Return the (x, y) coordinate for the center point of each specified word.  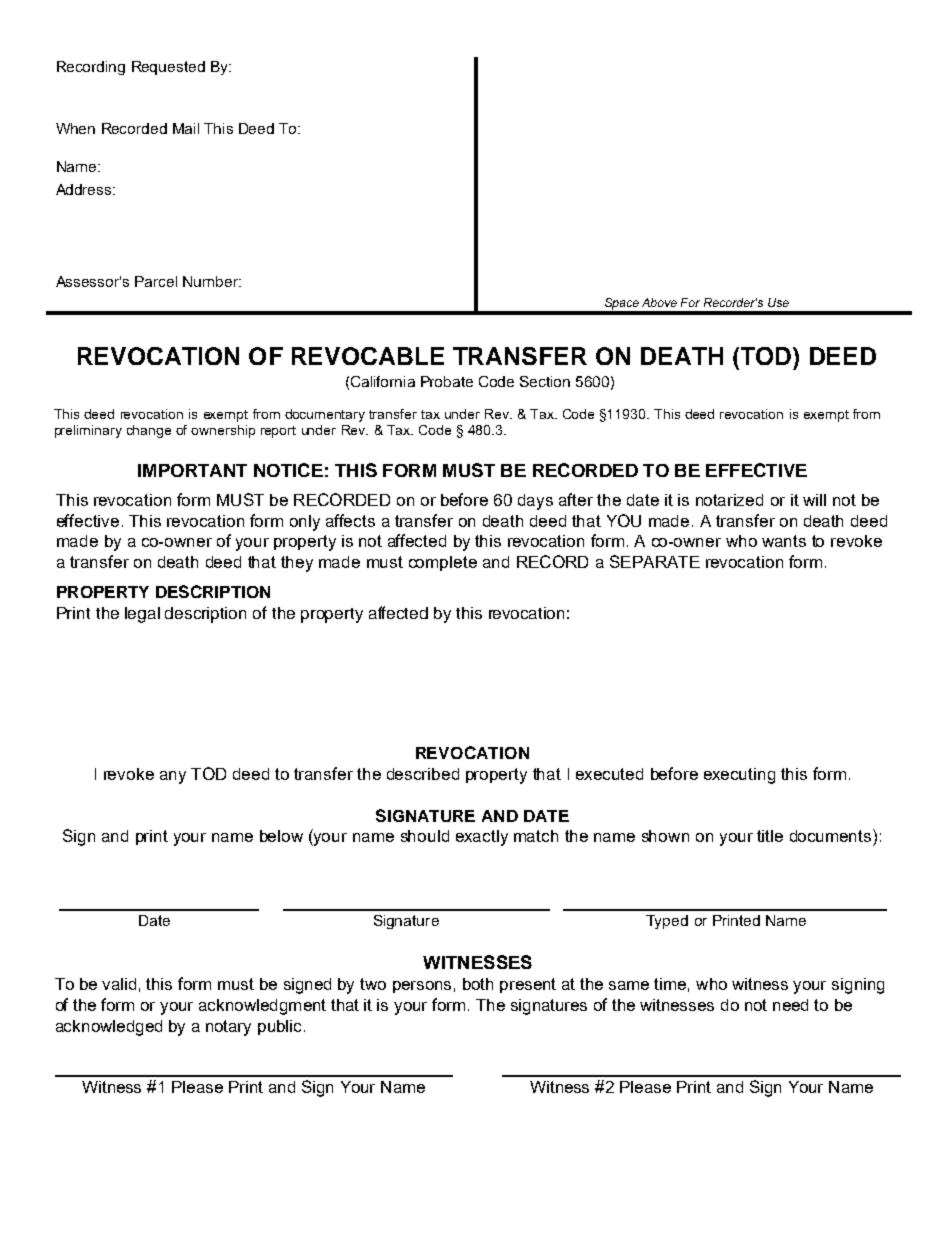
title (770, 836)
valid (119, 984)
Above (659, 302)
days (535, 502)
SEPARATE (655, 561)
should (425, 836)
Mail (186, 128)
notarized (729, 500)
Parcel (156, 281)
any (173, 777)
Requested (168, 68)
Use (778, 302)
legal (142, 615)
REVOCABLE (368, 356)
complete (443, 563)
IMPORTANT (192, 470)
